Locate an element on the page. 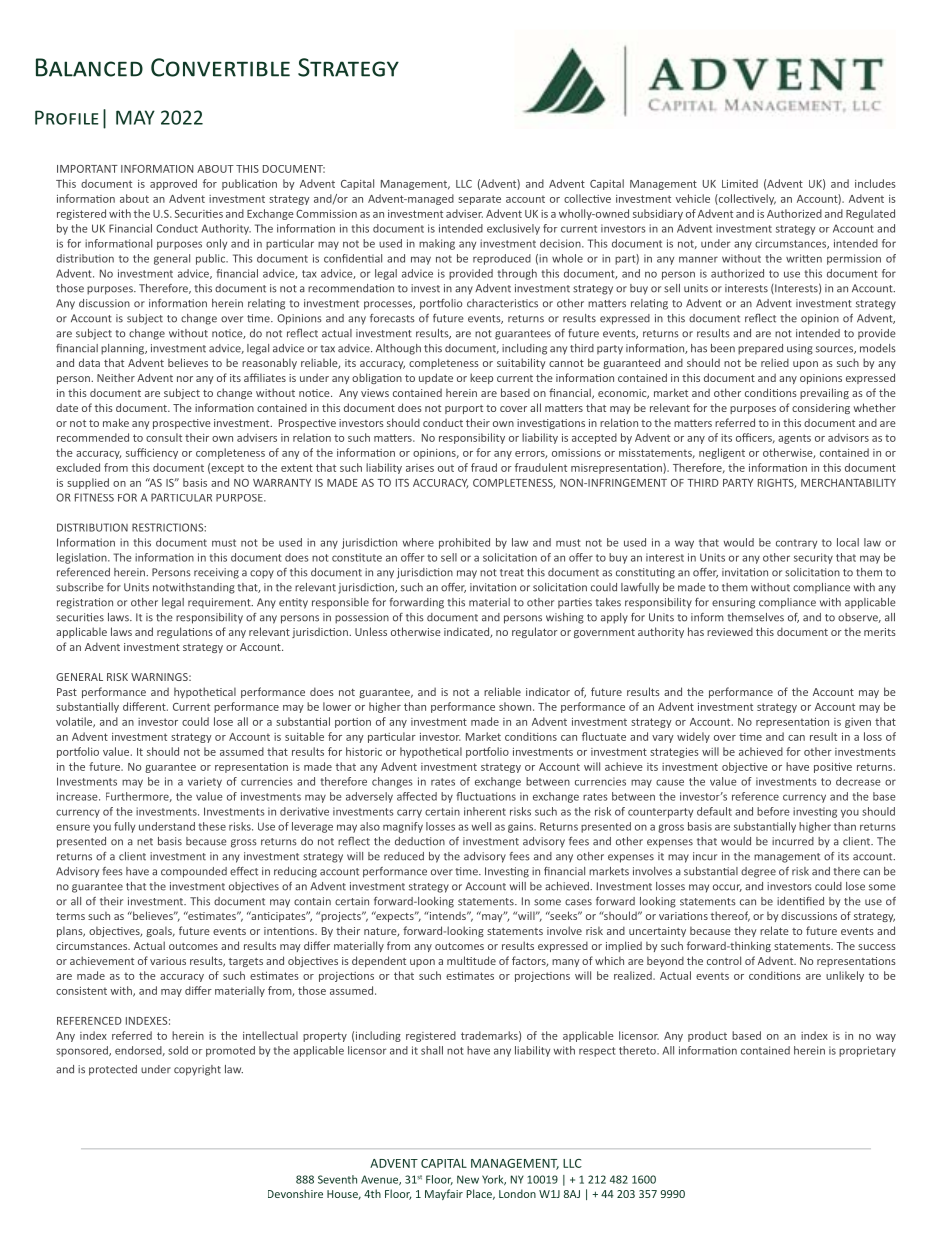 This image has height=1233, width=952. before is located at coordinates (773, 811).
